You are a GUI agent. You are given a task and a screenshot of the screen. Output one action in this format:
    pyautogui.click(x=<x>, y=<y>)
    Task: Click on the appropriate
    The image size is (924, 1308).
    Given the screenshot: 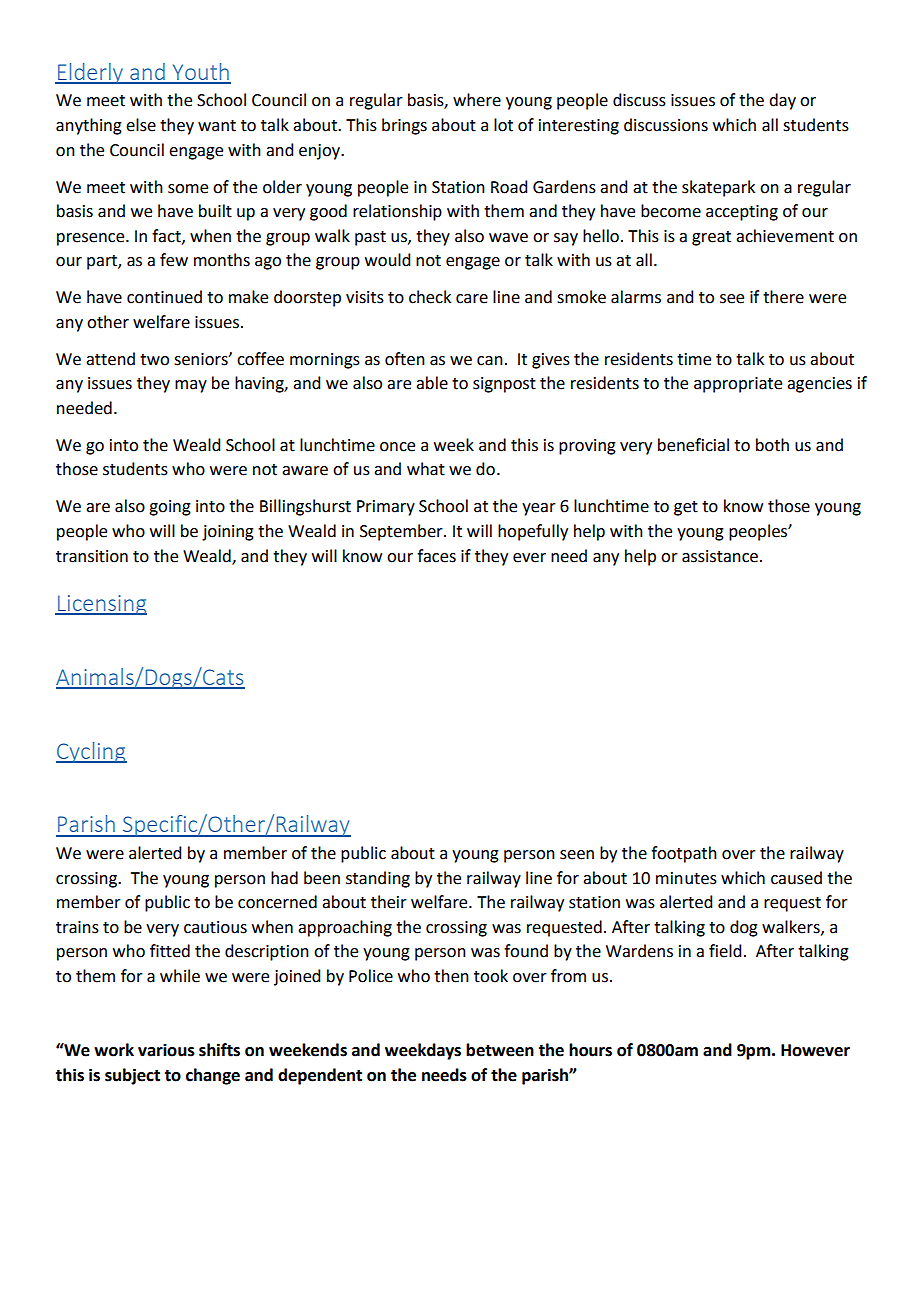 What is the action you would take?
    pyautogui.click(x=738, y=385)
